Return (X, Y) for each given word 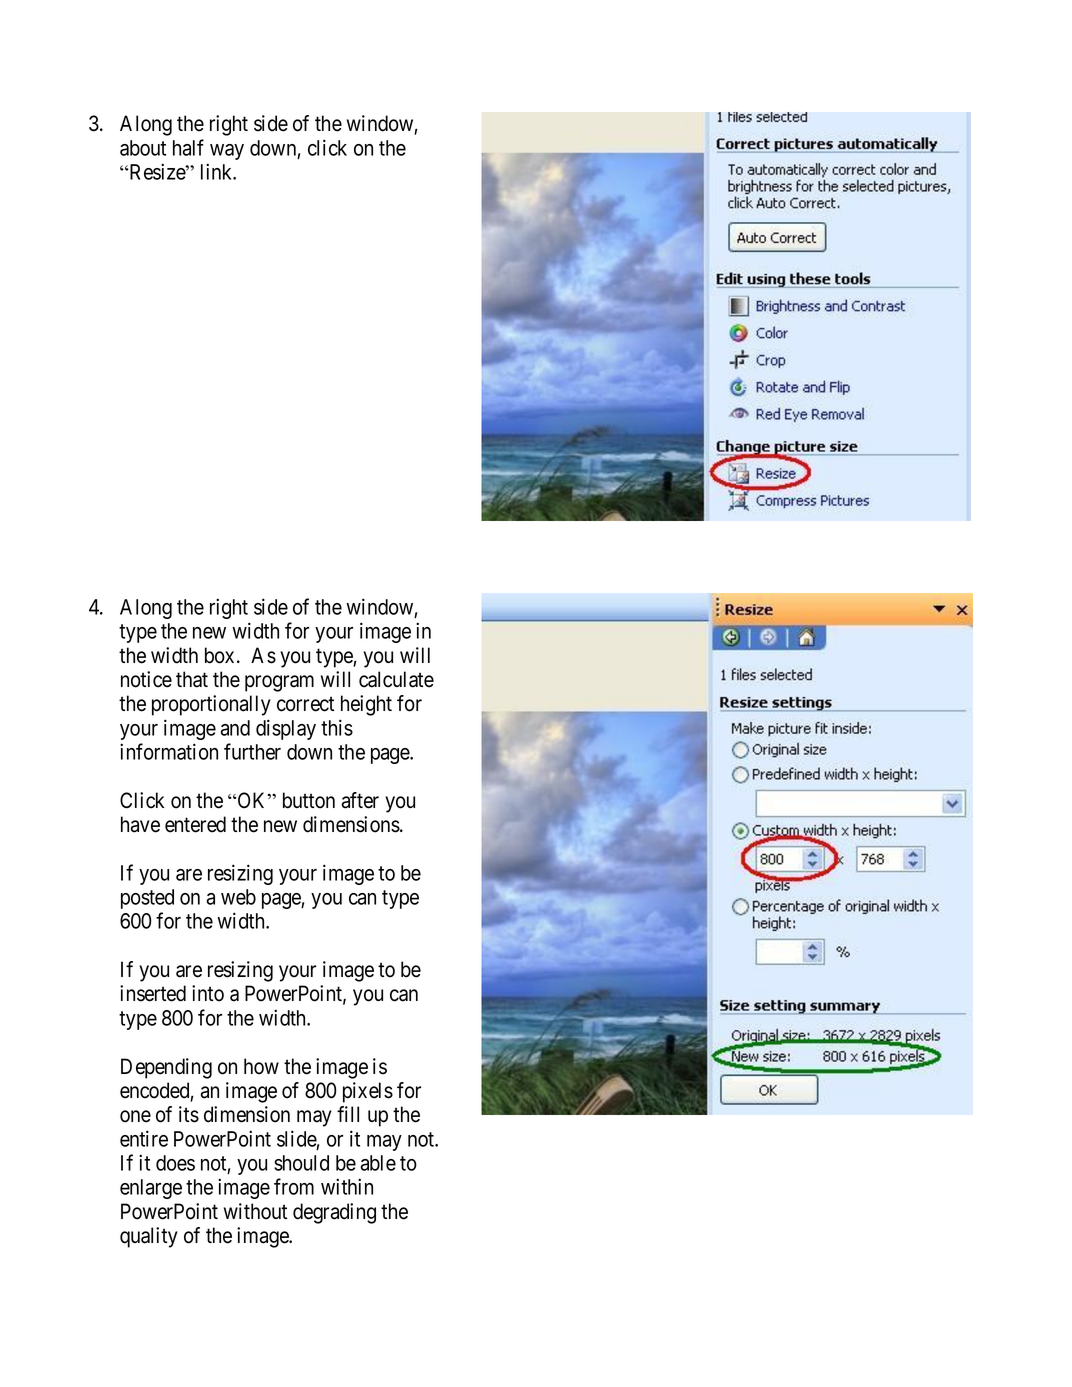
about (143, 148)
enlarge (151, 1189)
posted (147, 899)
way (227, 152)
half (188, 147)
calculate (396, 679)
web (238, 897)
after (360, 800)
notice (146, 679)
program (279, 683)
